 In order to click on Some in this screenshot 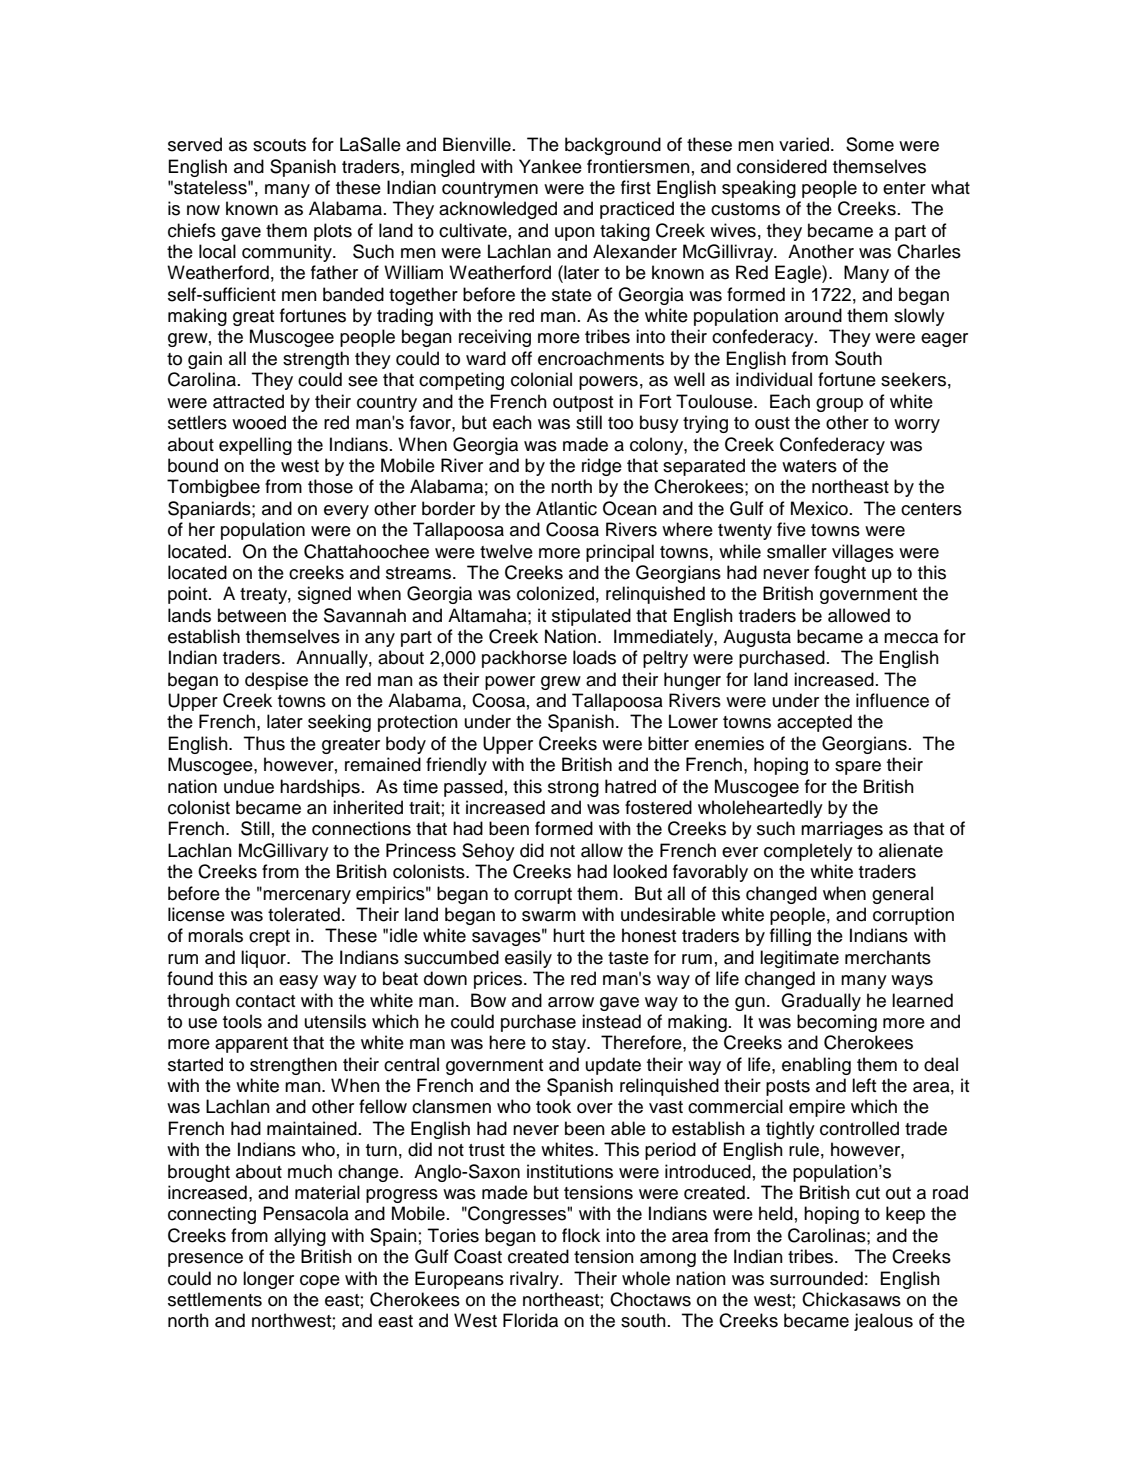, I will do `click(870, 144)`.
